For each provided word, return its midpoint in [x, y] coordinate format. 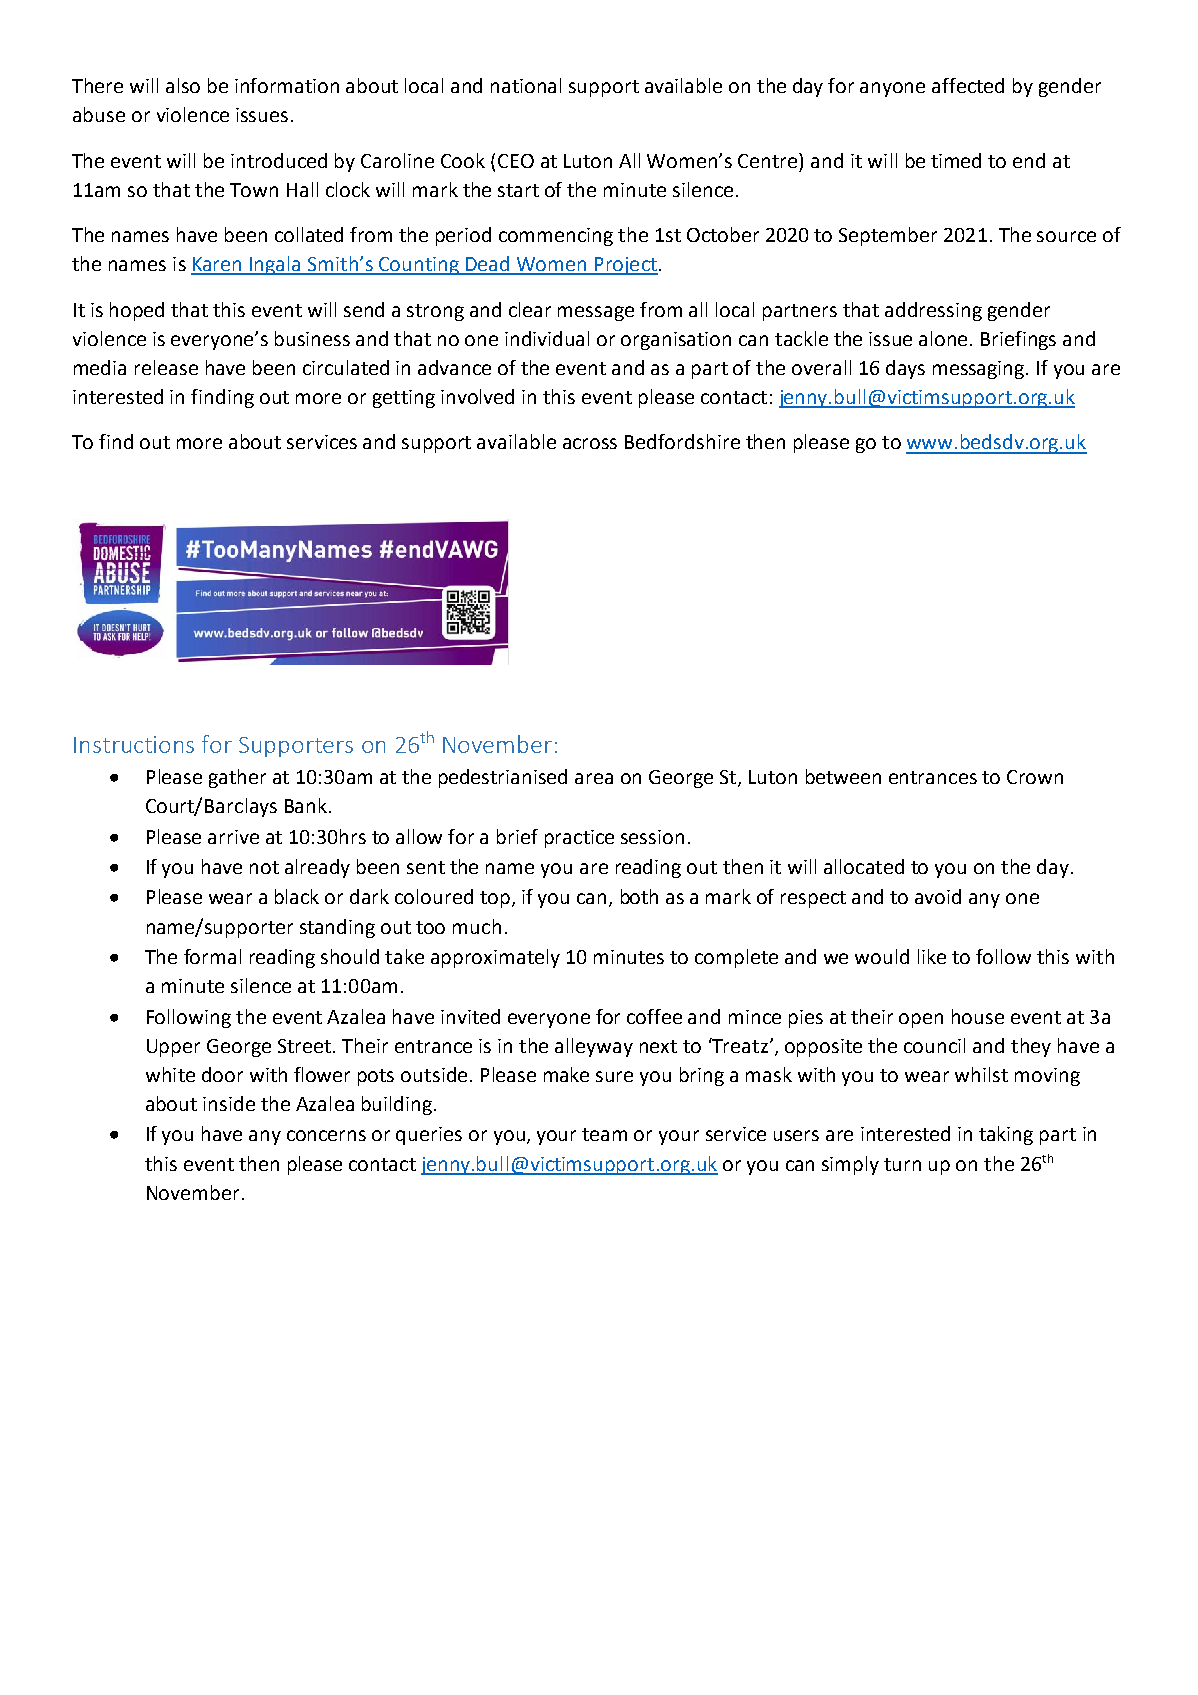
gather [237, 778]
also [183, 85]
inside [229, 1103]
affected [968, 85]
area [594, 778]
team [604, 1134]
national [526, 85]
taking [1006, 1135]
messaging [980, 370]
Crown [1035, 777]
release [166, 367]
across [590, 443]
